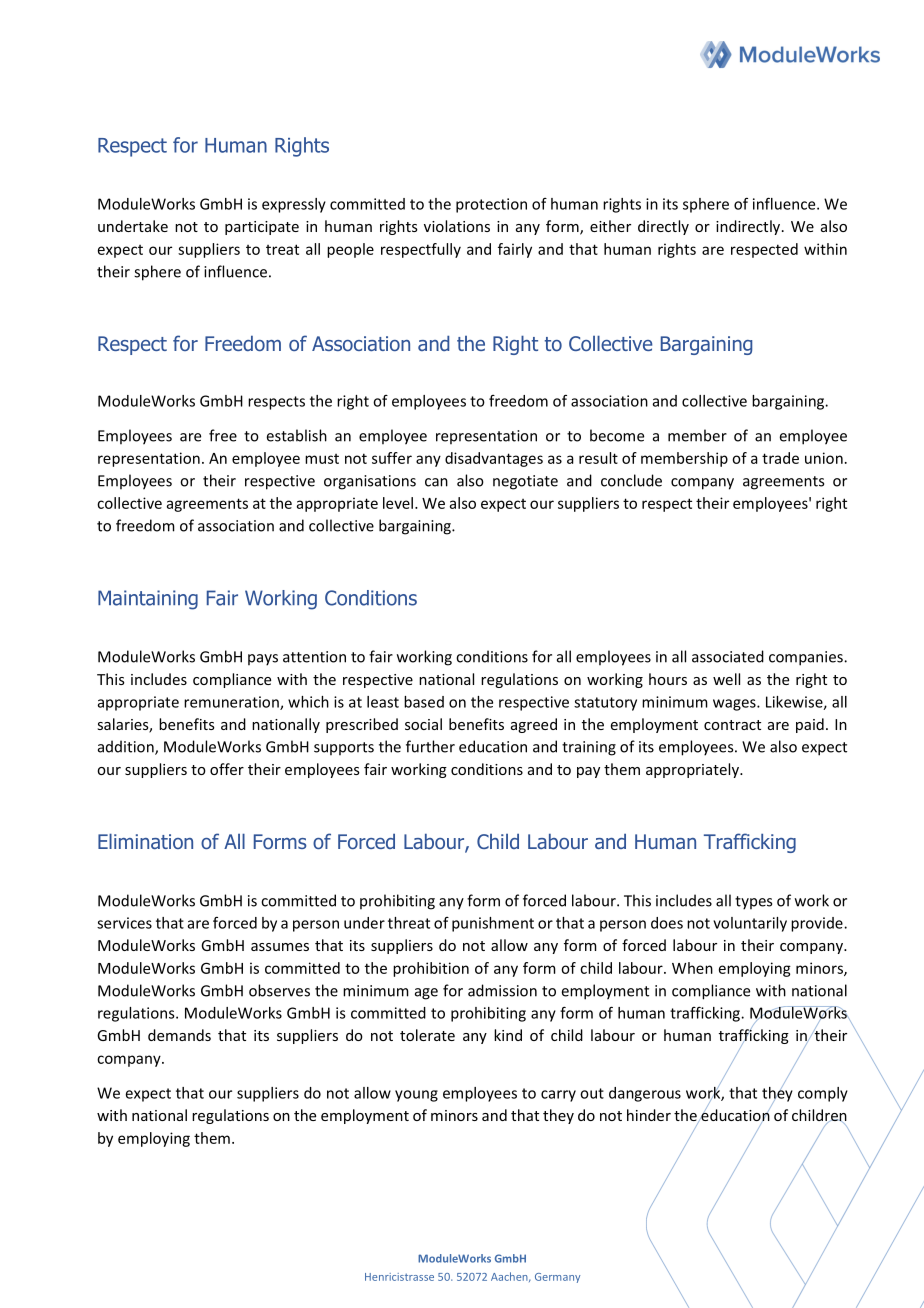 This screenshot has width=924, height=1308. I want to click on trade, so click(780, 458).
